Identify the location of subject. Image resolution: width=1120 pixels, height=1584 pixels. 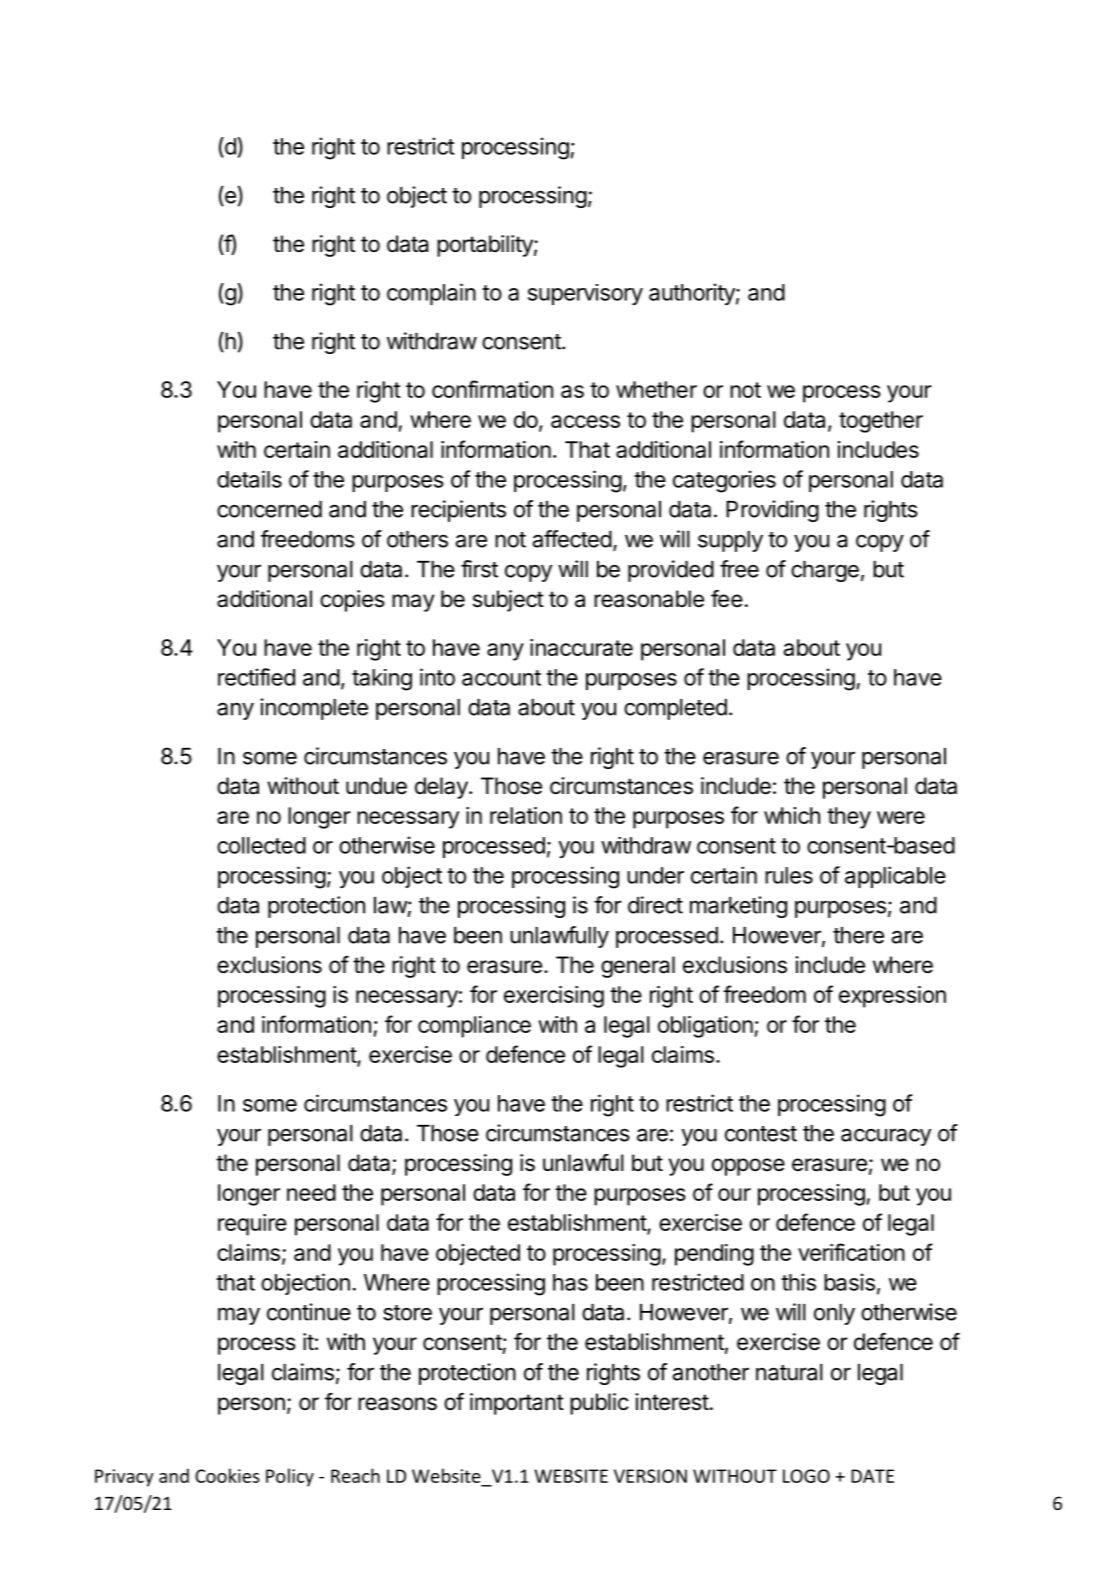
(508, 601).
